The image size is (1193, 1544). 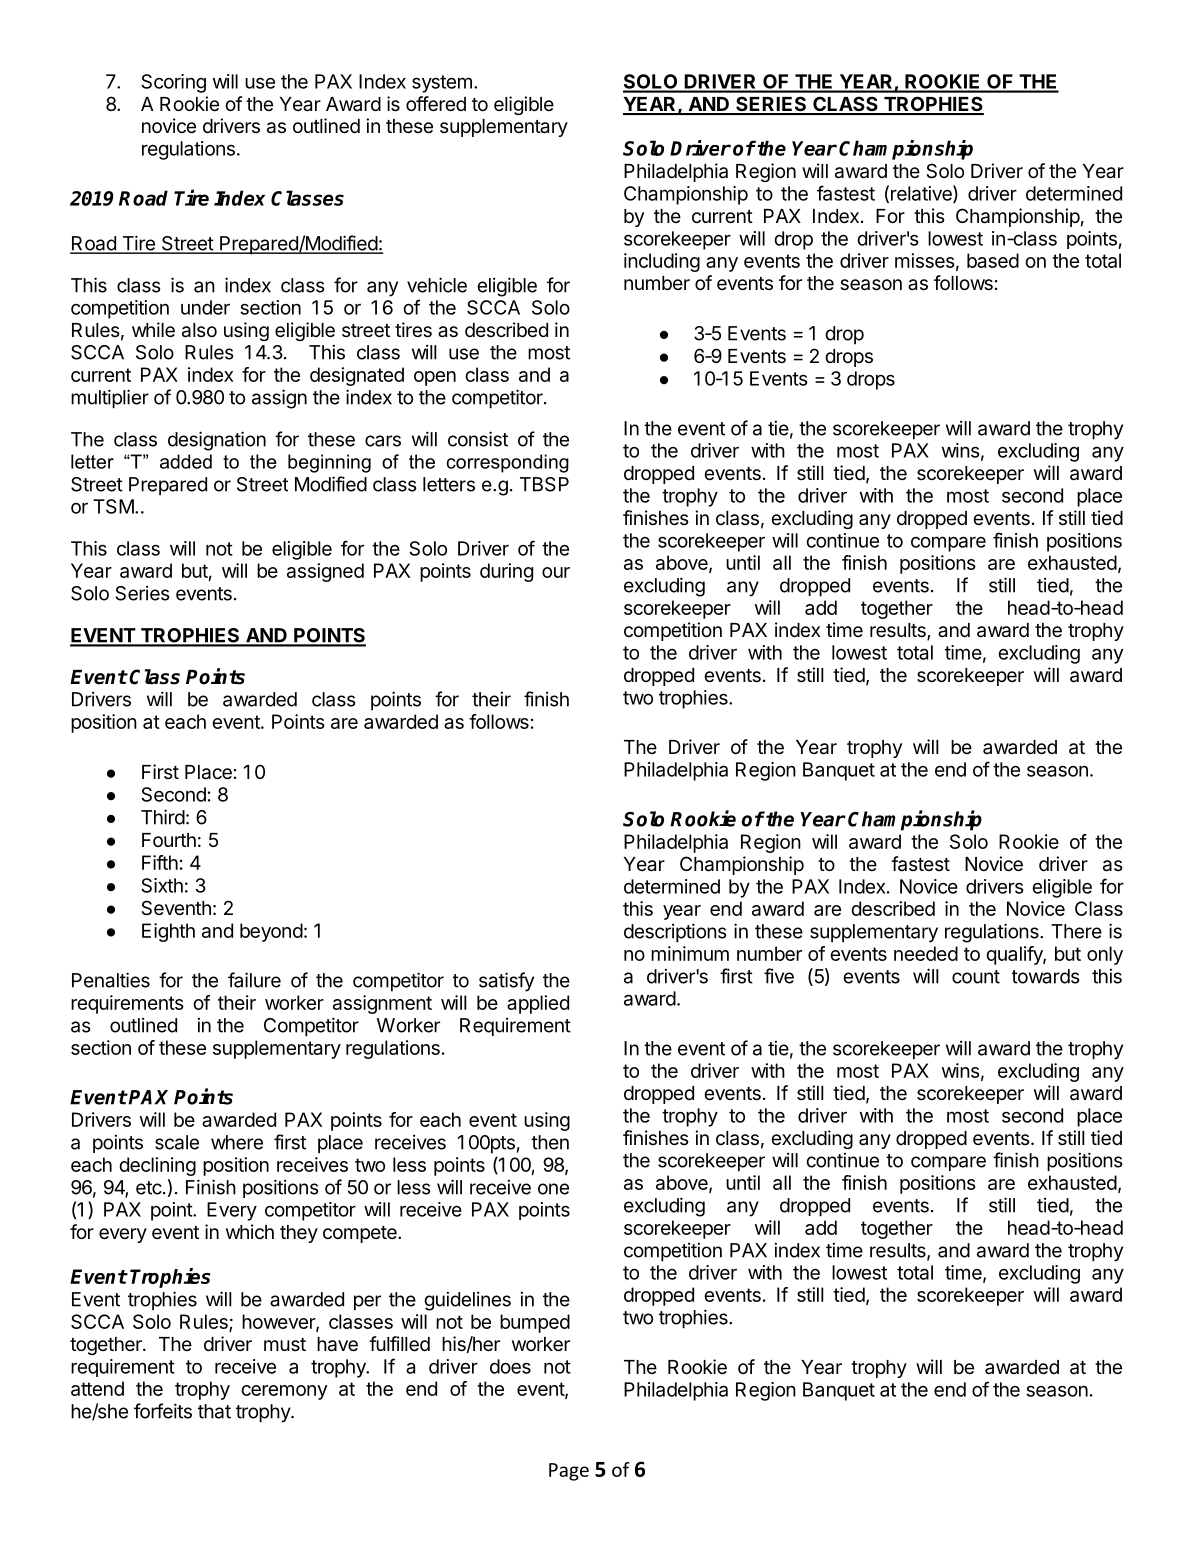 What do you see at coordinates (544, 484) in the screenshot?
I see `TBSP` at bounding box center [544, 484].
